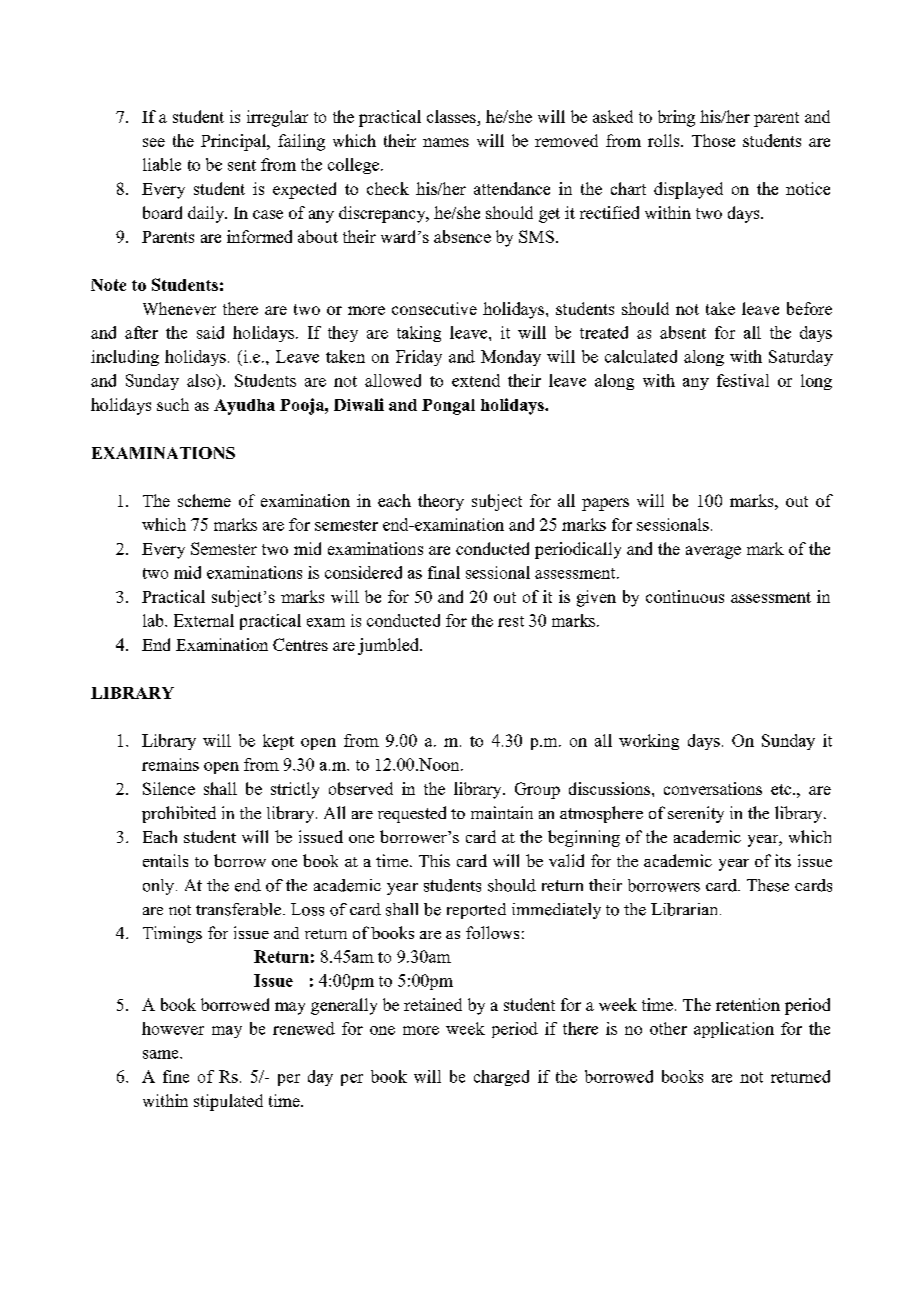 The width and height of the screenshot is (924, 1308). What do you see at coordinates (204, 500) in the screenshot?
I see `scheme` at bounding box center [204, 500].
